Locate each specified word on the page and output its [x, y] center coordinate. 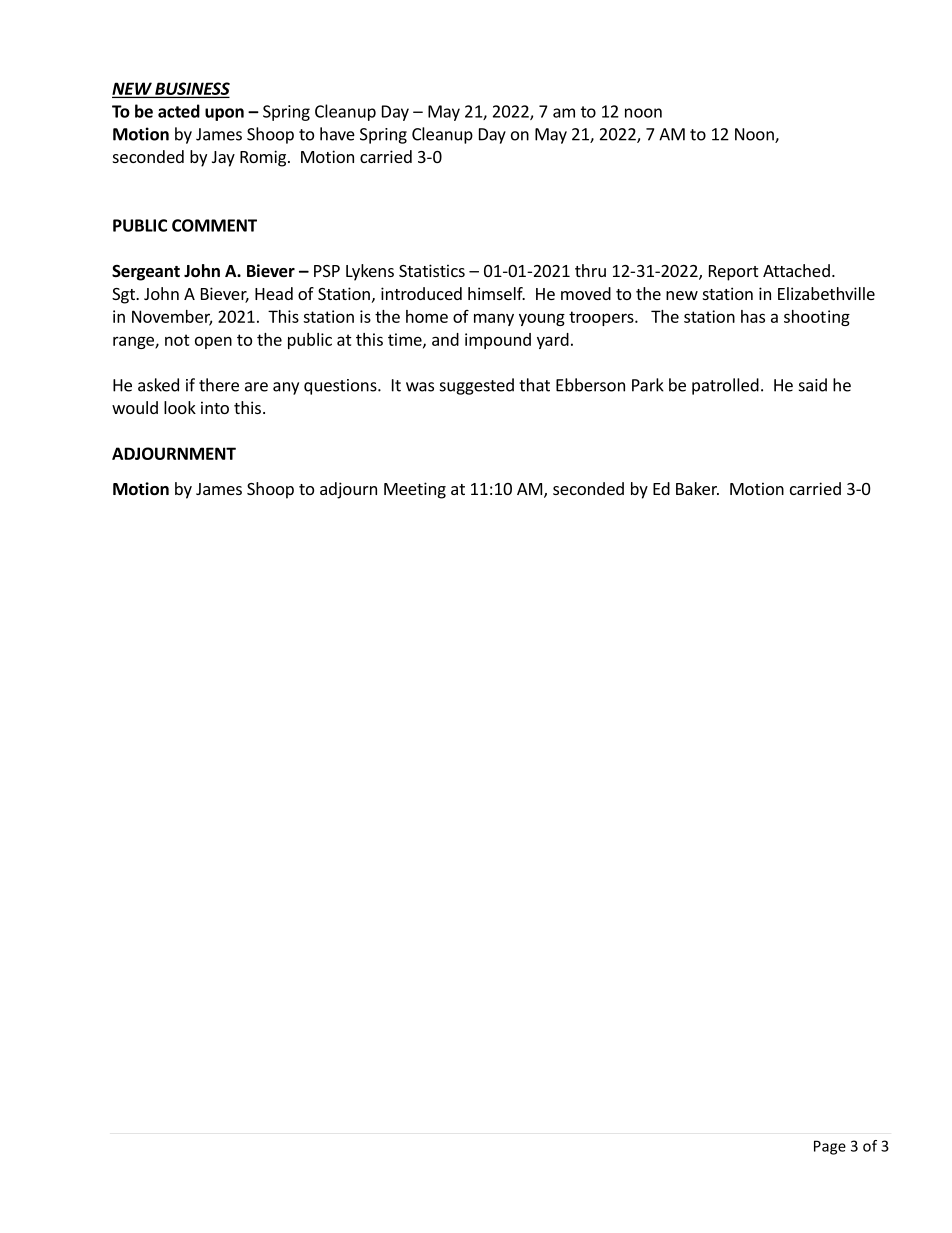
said [813, 385]
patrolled [725, 386]
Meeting [415, 490]
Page [830, 1147]
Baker [697, 488]
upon [224, 114]
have [337, 134]
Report [733, 273]
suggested [477, 386]
